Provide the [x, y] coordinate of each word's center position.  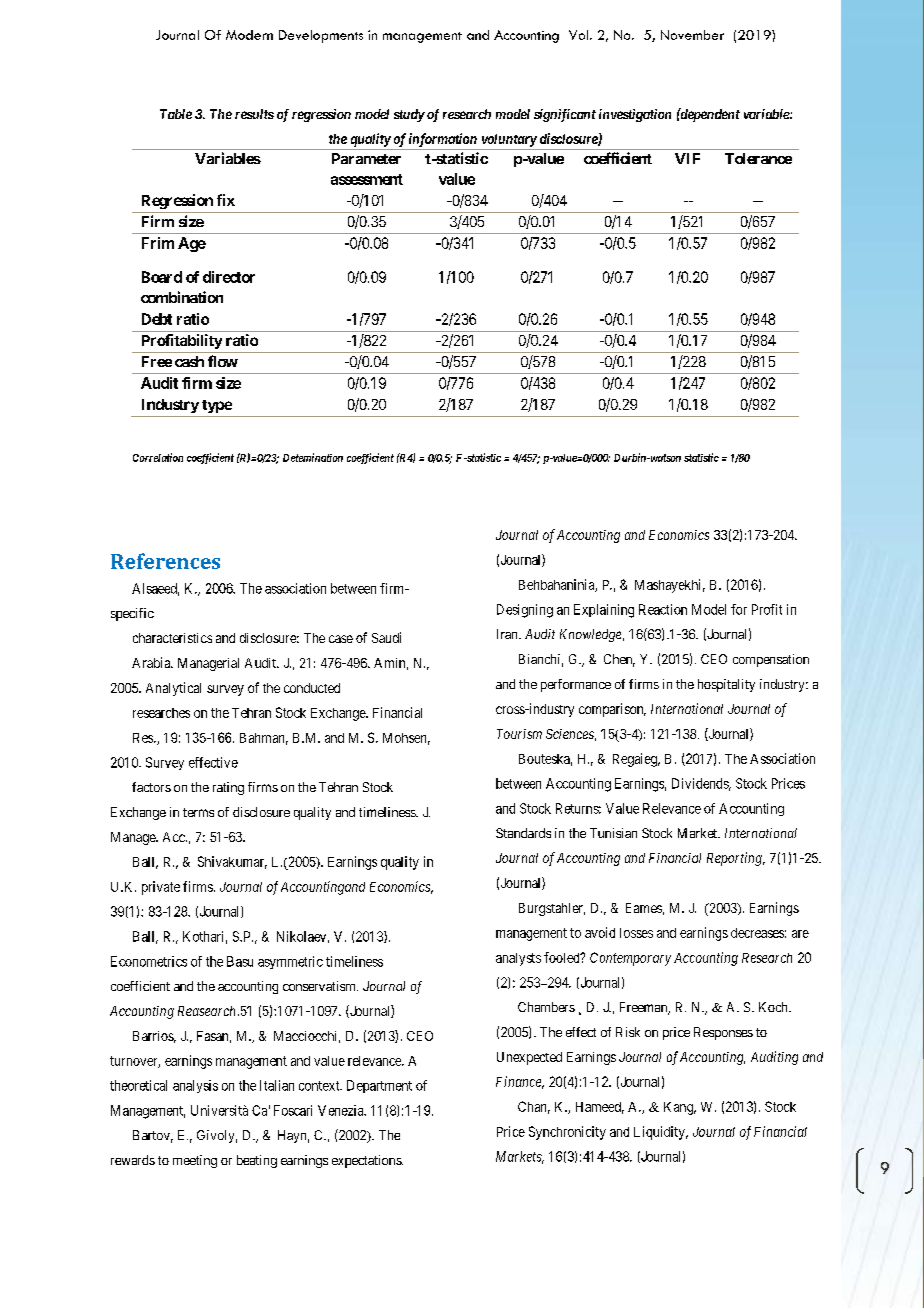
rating [228, 788]
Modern [249, 35]
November [692, 35]
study [409, 115]
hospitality [726, 685]
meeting [195, 1161]
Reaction [663, 609]
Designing [525, 611]
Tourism [519, 734]
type [217, 406]
